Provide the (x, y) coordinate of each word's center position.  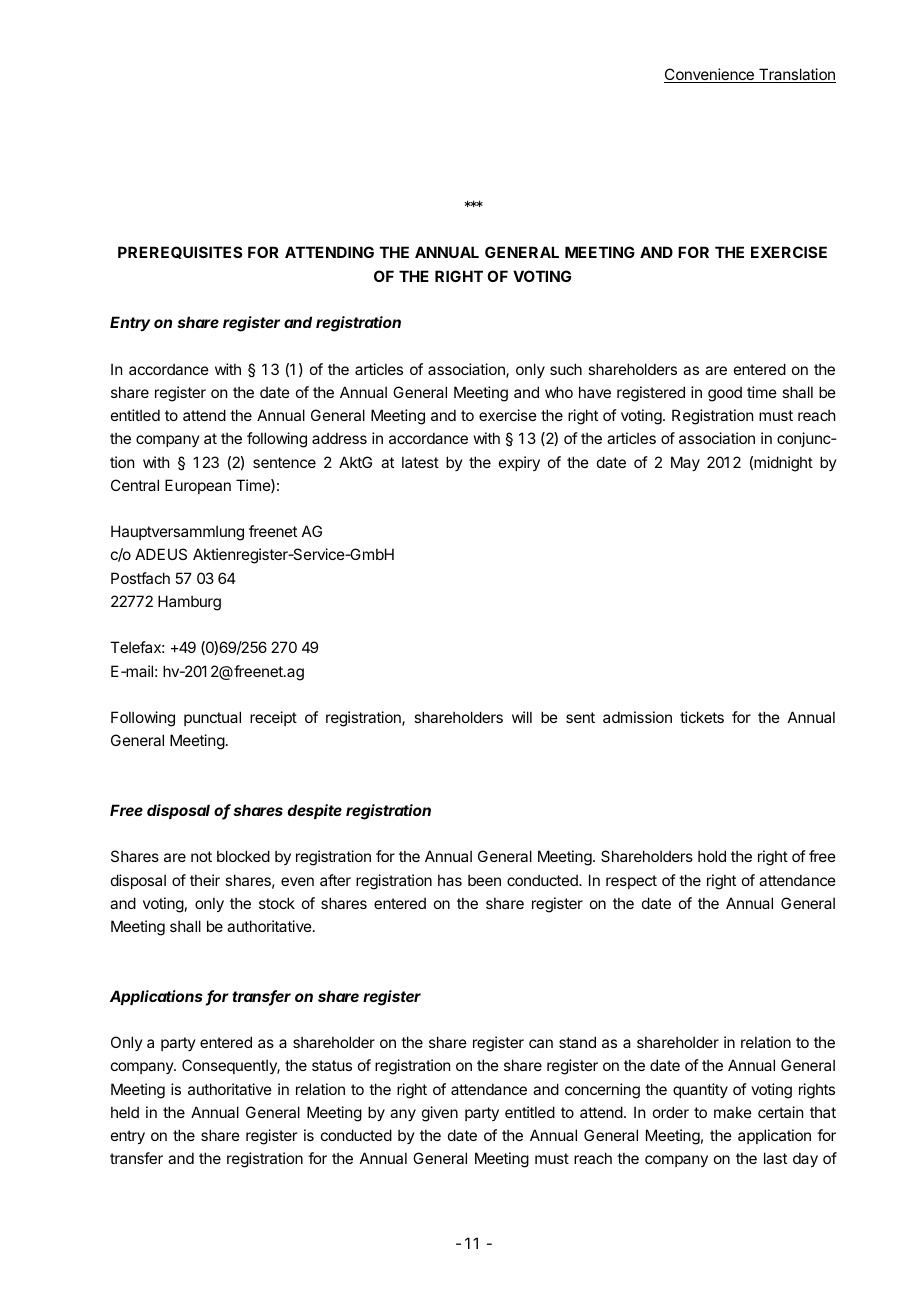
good (725, 394)
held (125, 1112)
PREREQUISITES (180, 252)
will (522, 717)
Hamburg (189, 603)
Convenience (710, 75)
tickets (702, 717)
